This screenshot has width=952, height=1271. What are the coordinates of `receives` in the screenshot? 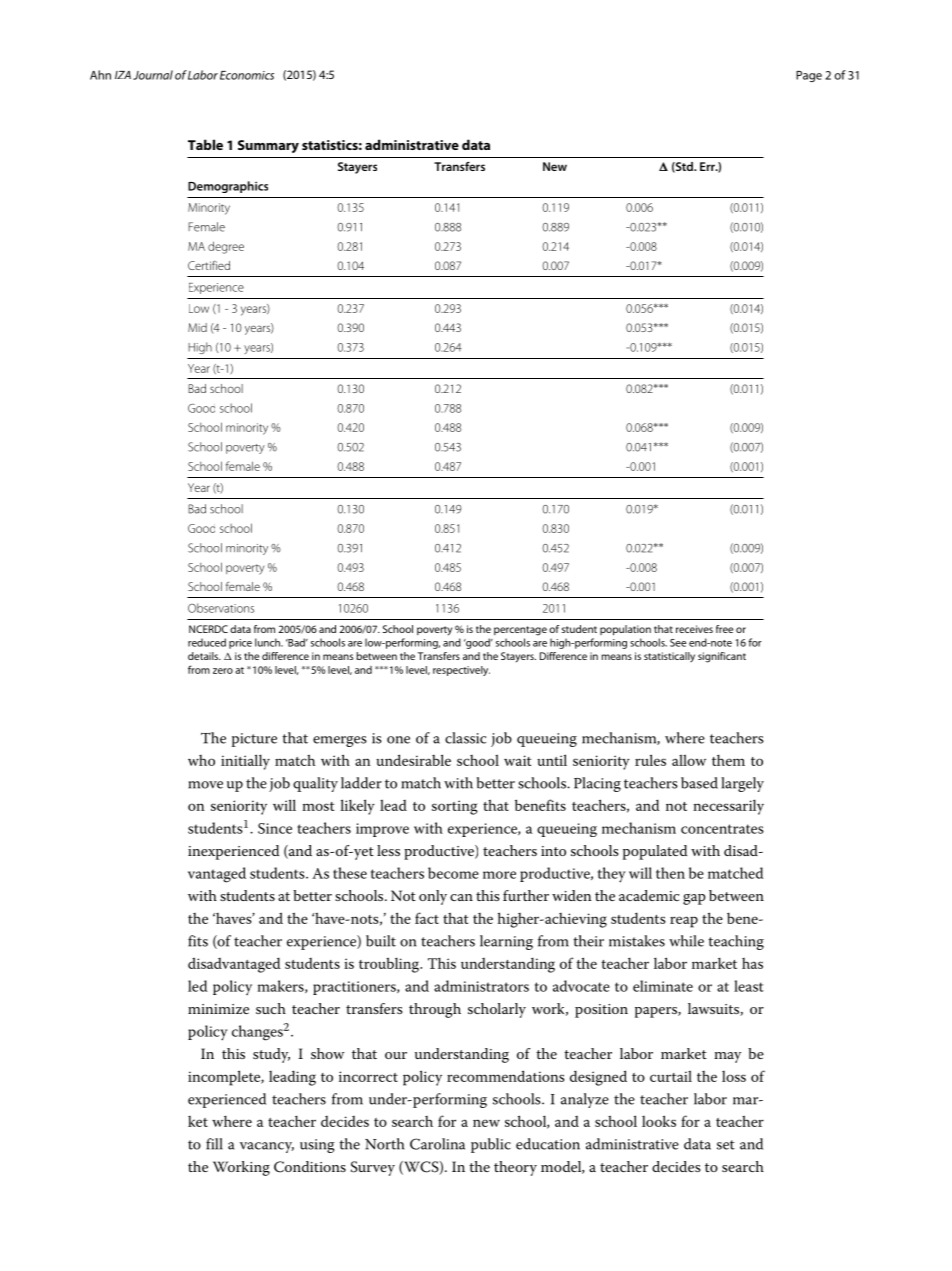 It's located at (694, 629).
